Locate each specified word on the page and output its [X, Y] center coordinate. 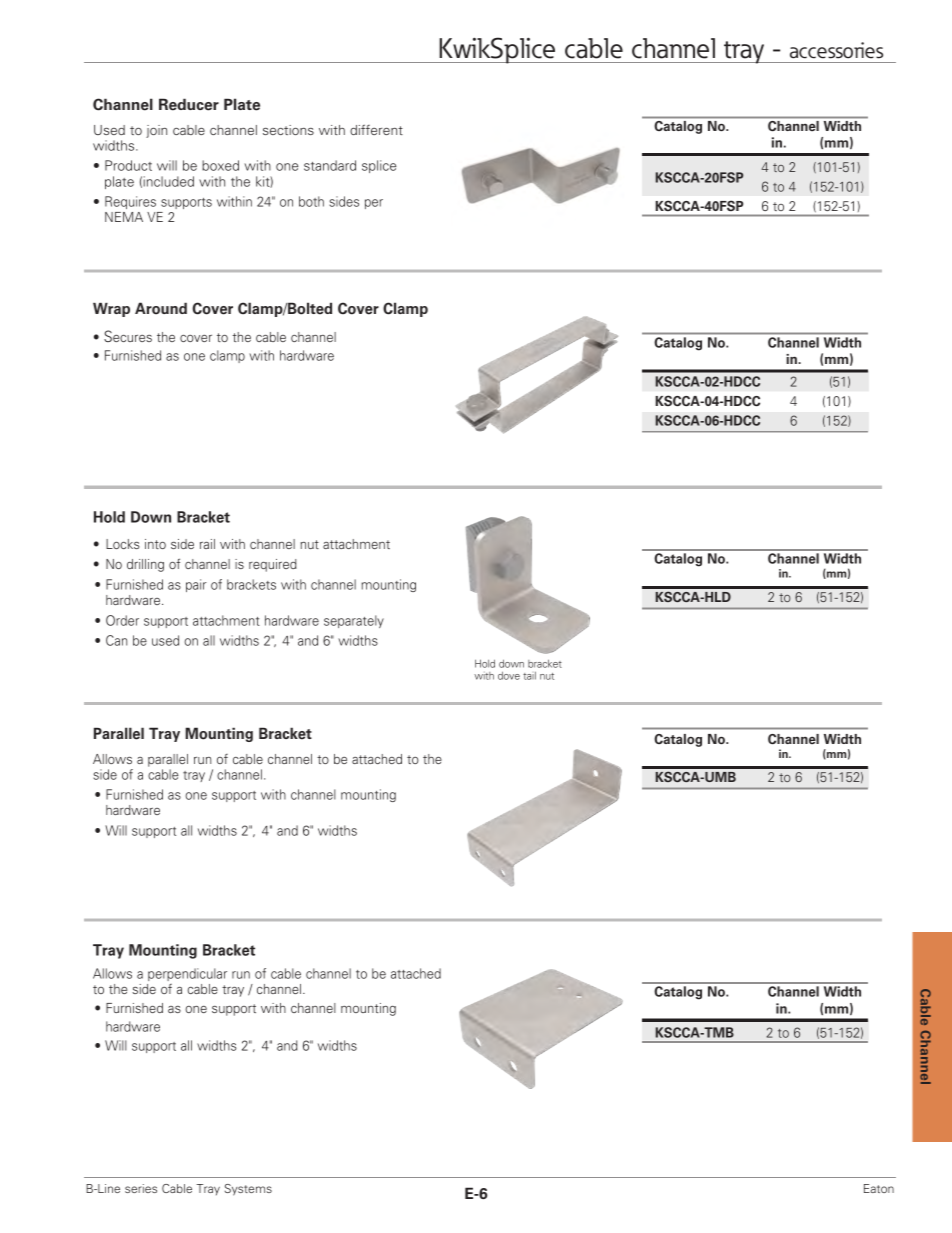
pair [196, 585]
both [311, 201]
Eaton [879, 1188]
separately [354, 621]
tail [529, 675]
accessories [836, 50]
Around [161, 308]
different [376, 129]
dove [509, 675]
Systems [248, 1190]
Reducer [189, 104]
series [141, 1188]
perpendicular [187, 974]
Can [116, 640]
